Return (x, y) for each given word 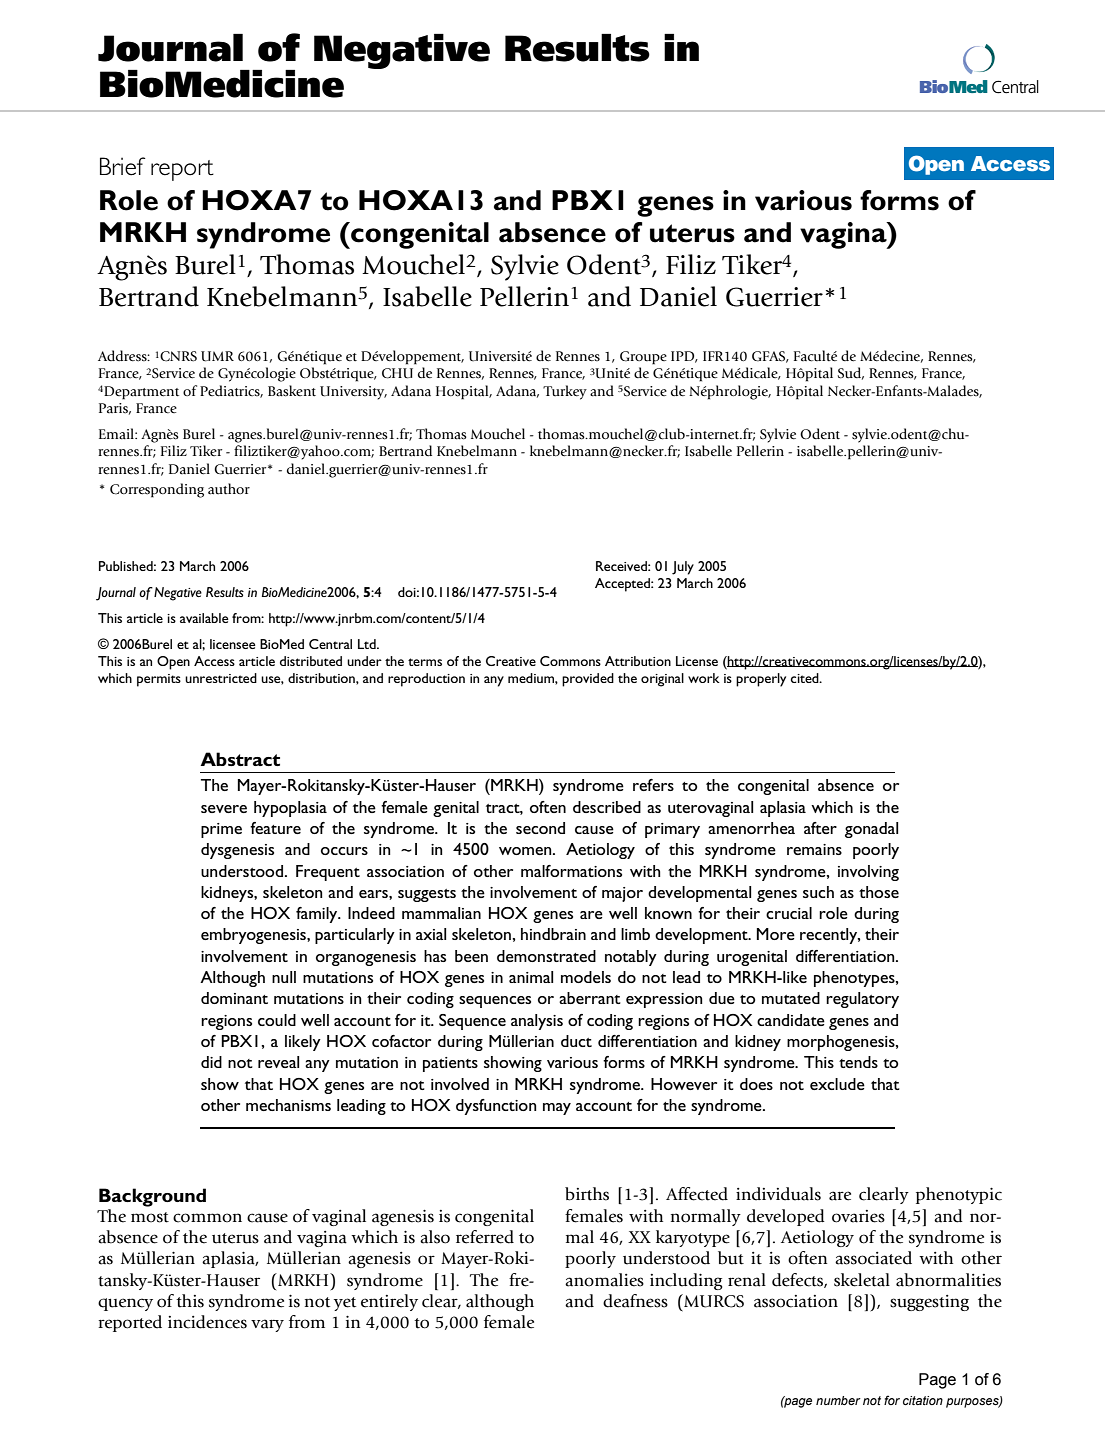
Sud (851, 373)
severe (224, 809)
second (540, 828)
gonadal (871, 830)
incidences (207, 1322)
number (838, 1400)
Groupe (643, 358)
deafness (635, 1301)
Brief (123, 166)
